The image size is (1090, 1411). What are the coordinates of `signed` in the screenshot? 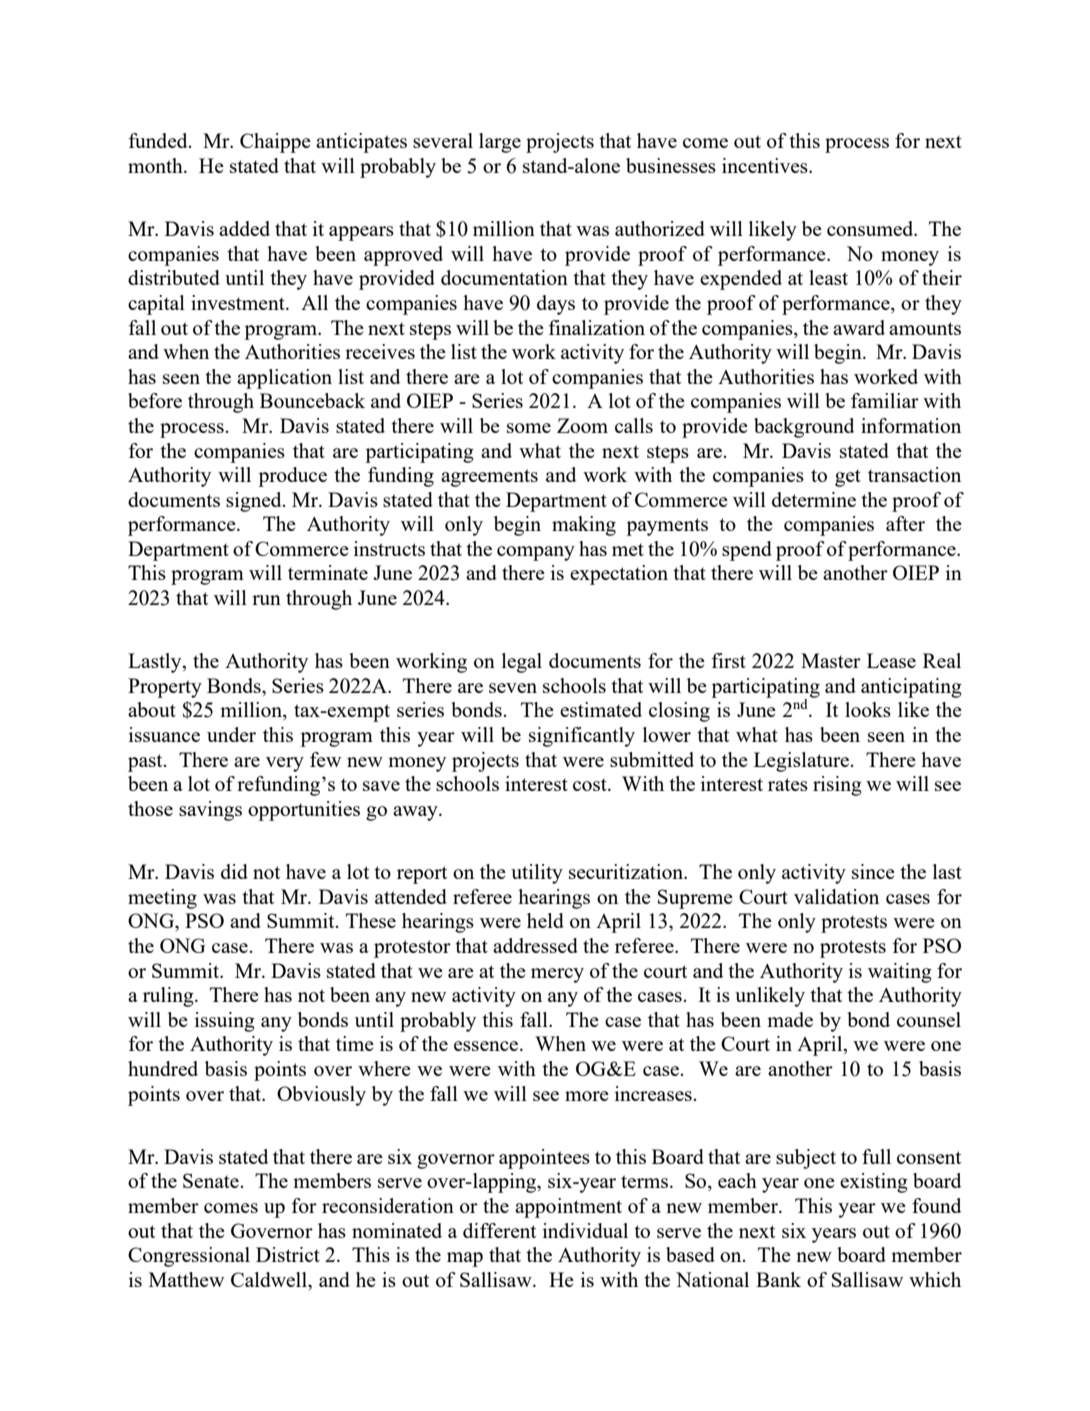 It's located at (255, 502).
